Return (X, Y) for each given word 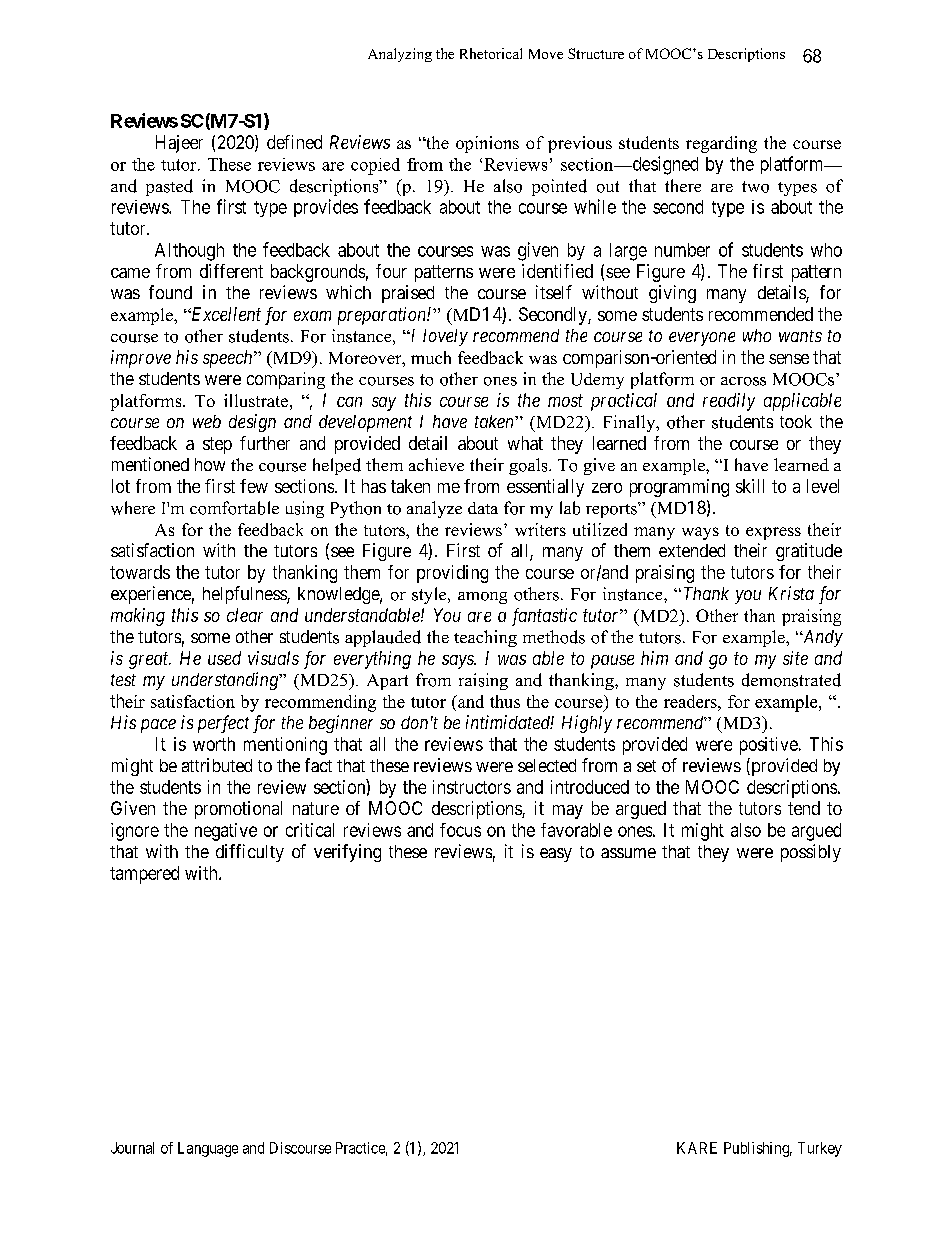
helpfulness (245, 595)
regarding (721, 144)
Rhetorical (491, 53)
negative (226, 832)
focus (460, 830)
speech (229, 359)
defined (294, 142)
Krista (791, 593)
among (482, 598)
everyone (702, 339)
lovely (445, 337)
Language (208, 1149)
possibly (811, 853)
